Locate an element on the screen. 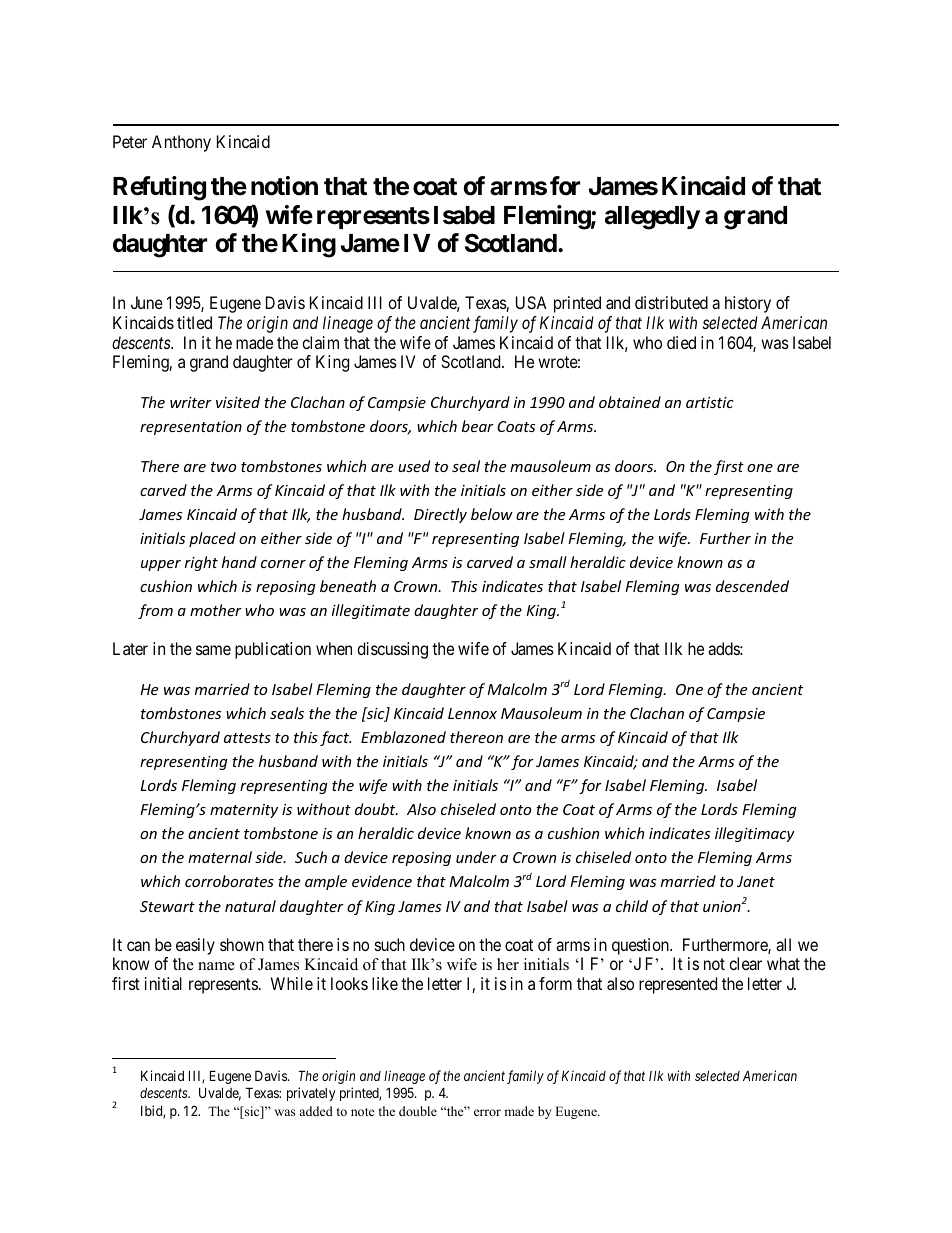 Image resolution: width=952 pixels, height=1233 pixels. maternity is located at coordinates (244, 811).
